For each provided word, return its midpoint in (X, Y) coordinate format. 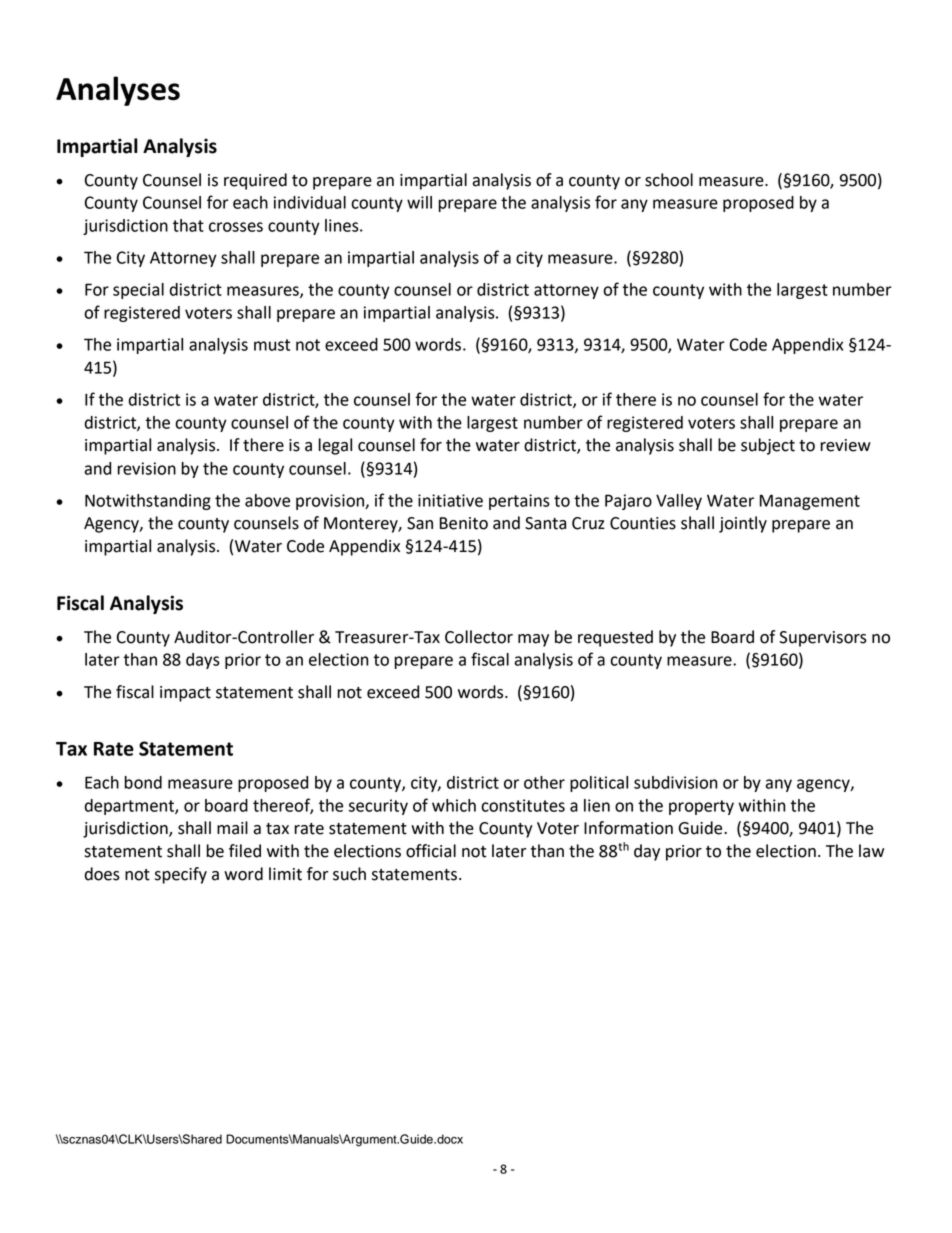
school (669, 180)
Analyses (118, 91)
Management (810, 502)
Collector (479, 637)
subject (768, 446)
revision (147, 468)
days (203, 661)
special (138, 291)
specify (181, 875)
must (272, 345)
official (431, 851)
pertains (519, 502)
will (419, 202)
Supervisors (823, 639)
